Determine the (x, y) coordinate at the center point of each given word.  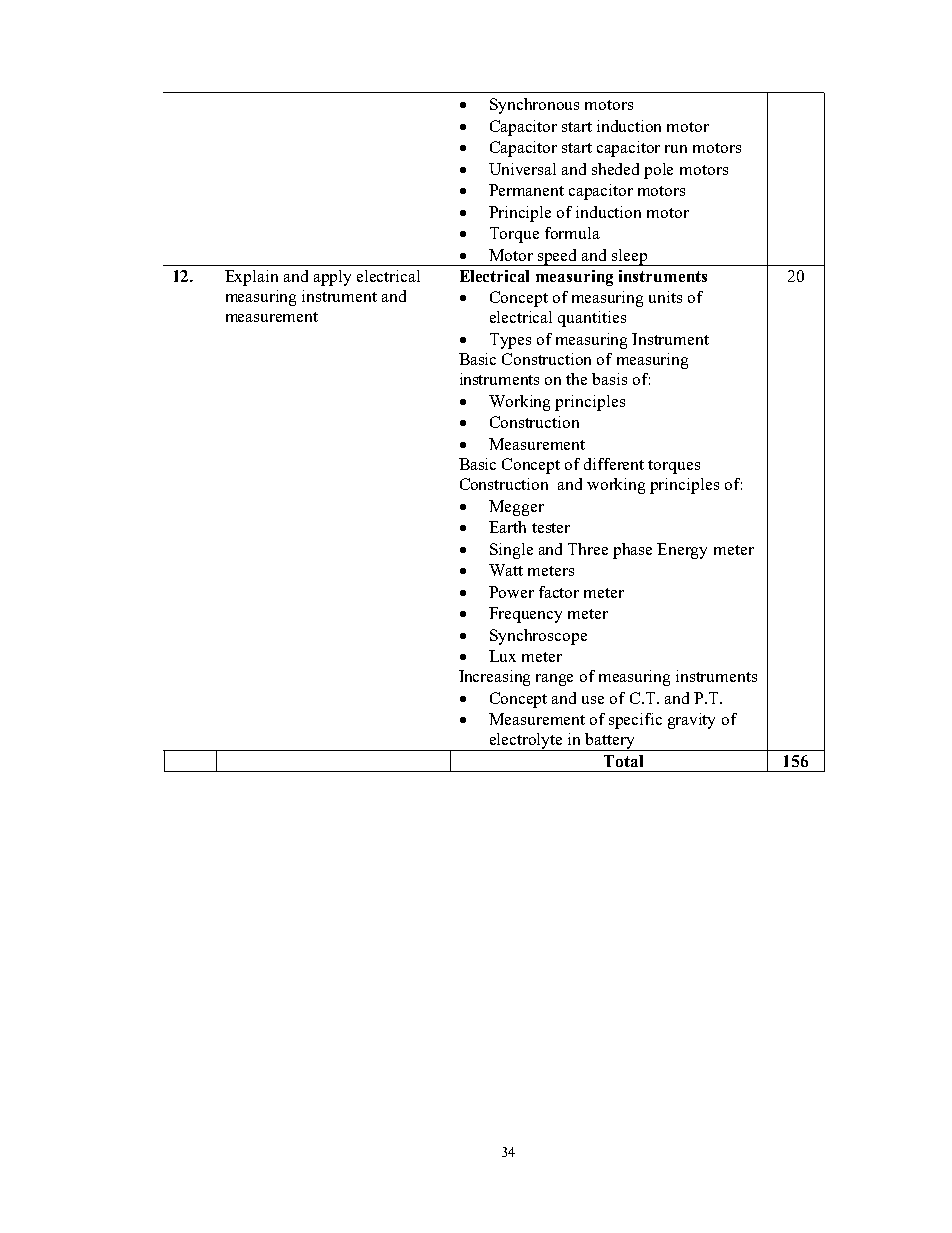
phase (632, 551)
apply (332, 278)
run (676, 149)
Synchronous (534, 106)
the (576, 379)
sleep (630, 257)
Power (511, 592)
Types (510, 341)
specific (635, 721)
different (614, 464)
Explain (251, 278)
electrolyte (527, 742)
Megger (516, 508)
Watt (506, 570)
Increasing (494, 678)
